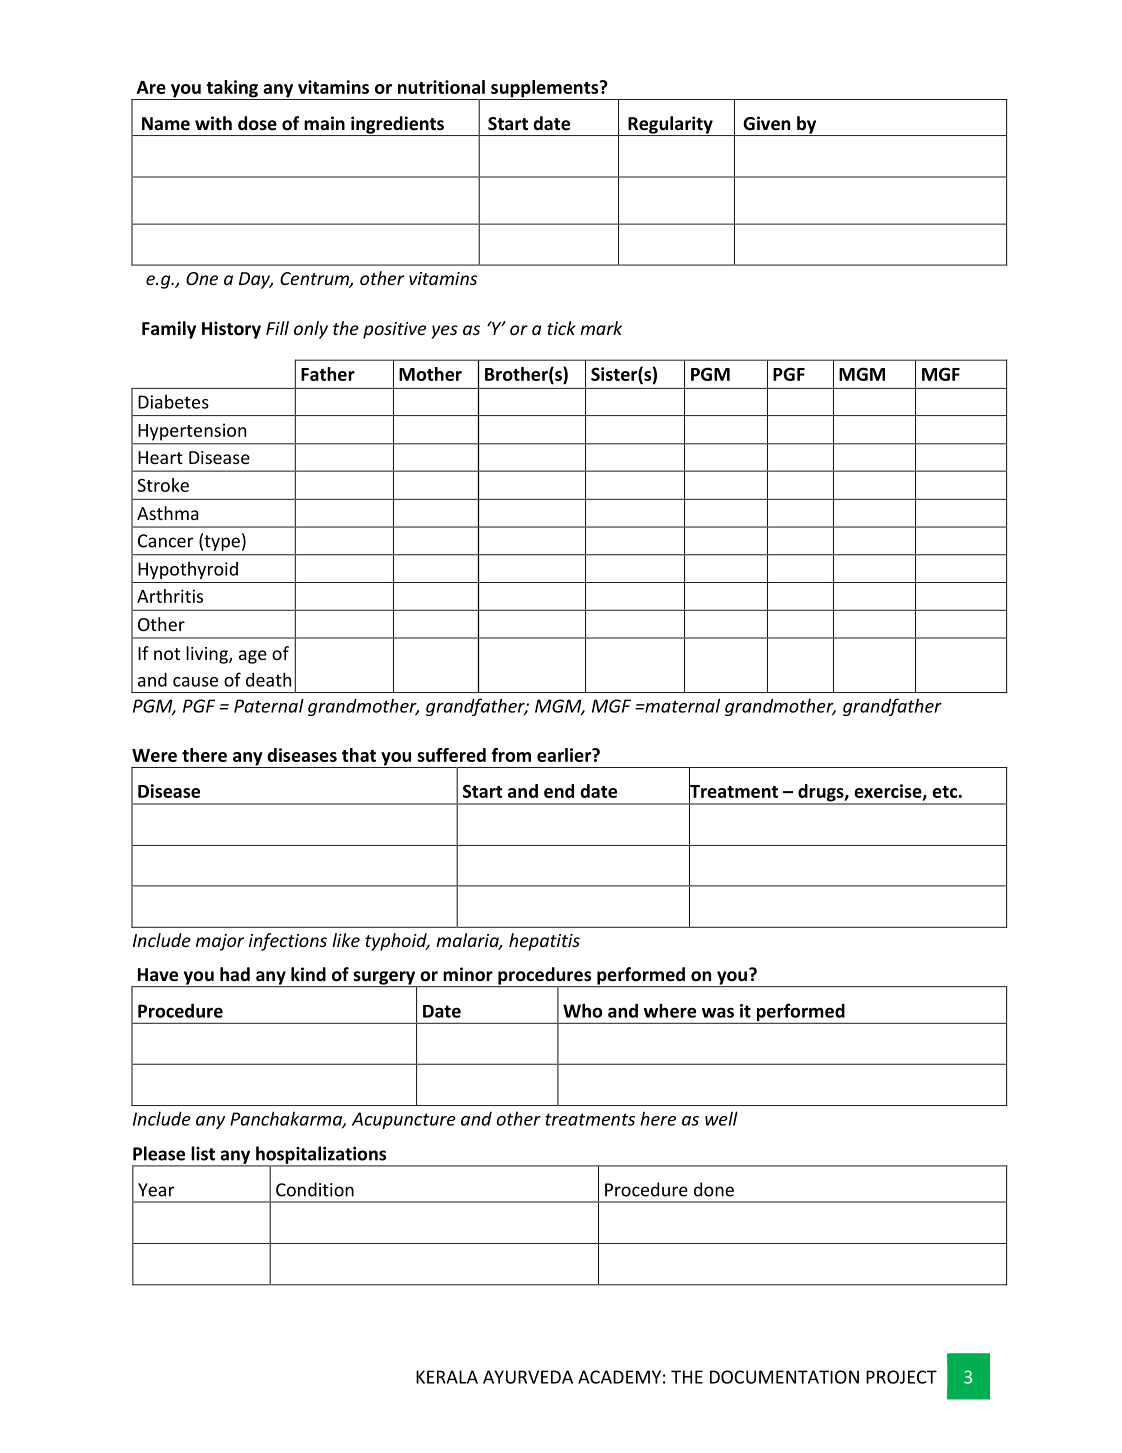 The width and height of the image is (1122, 1453). What do you see at coordinates (601, 328) in the image?
I see `mark` at bounding box center [601, 328].
